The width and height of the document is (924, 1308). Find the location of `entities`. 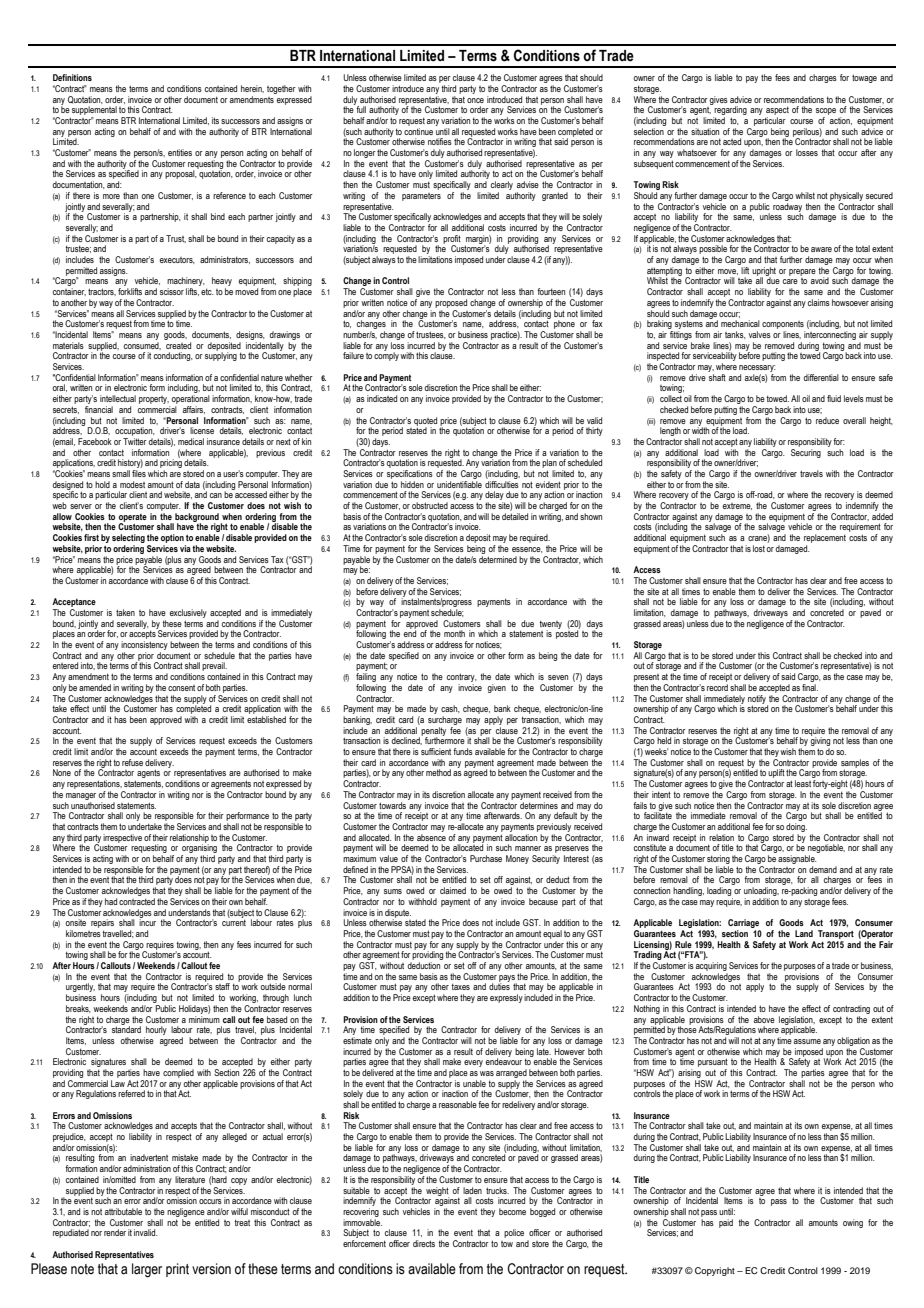

entities is located at coordinates (180, 152).
